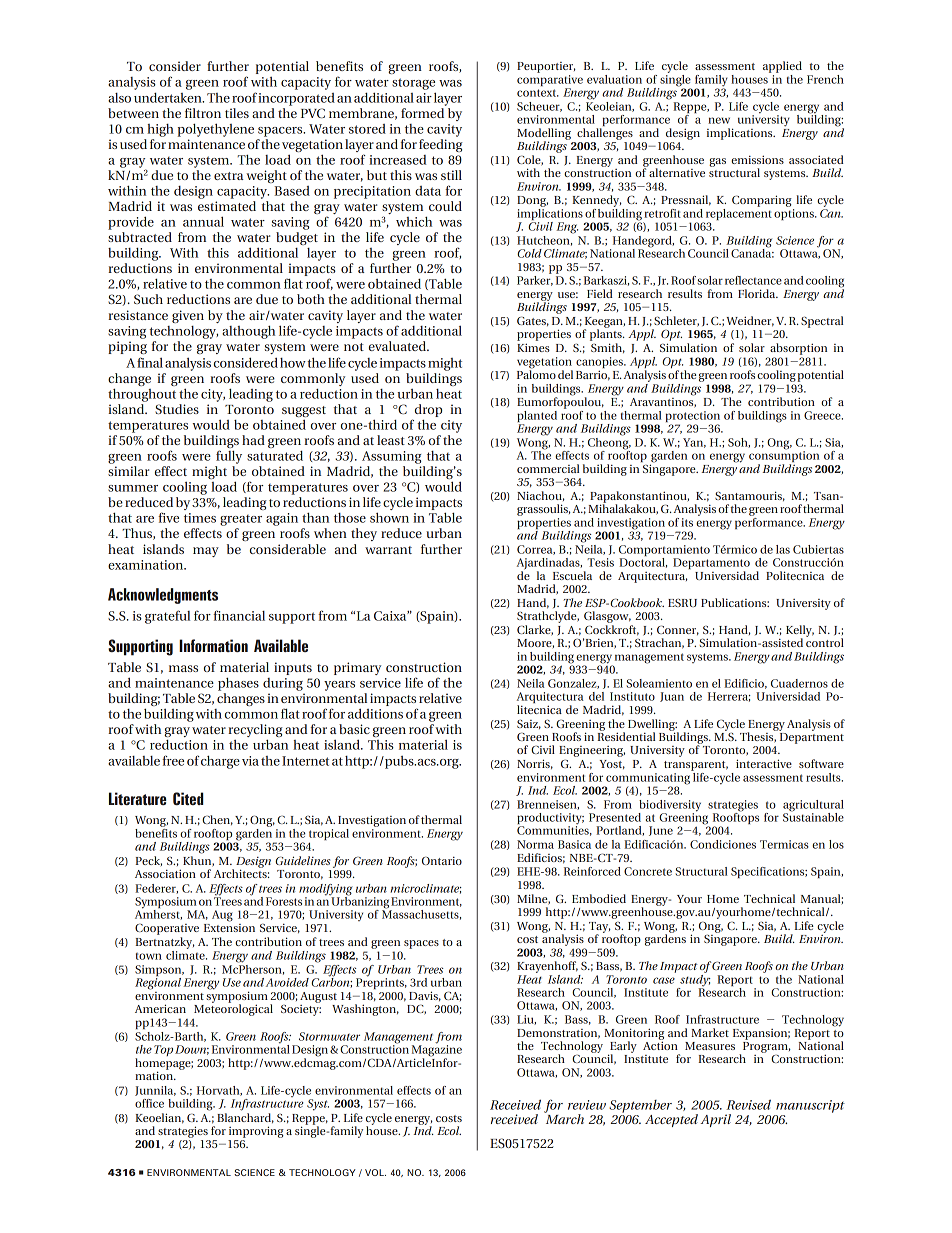 This document has height=1233, width=952. What do you see at coordinates (784, 457) in the document?
I see `consumption` at bounding box center [784, 457].
